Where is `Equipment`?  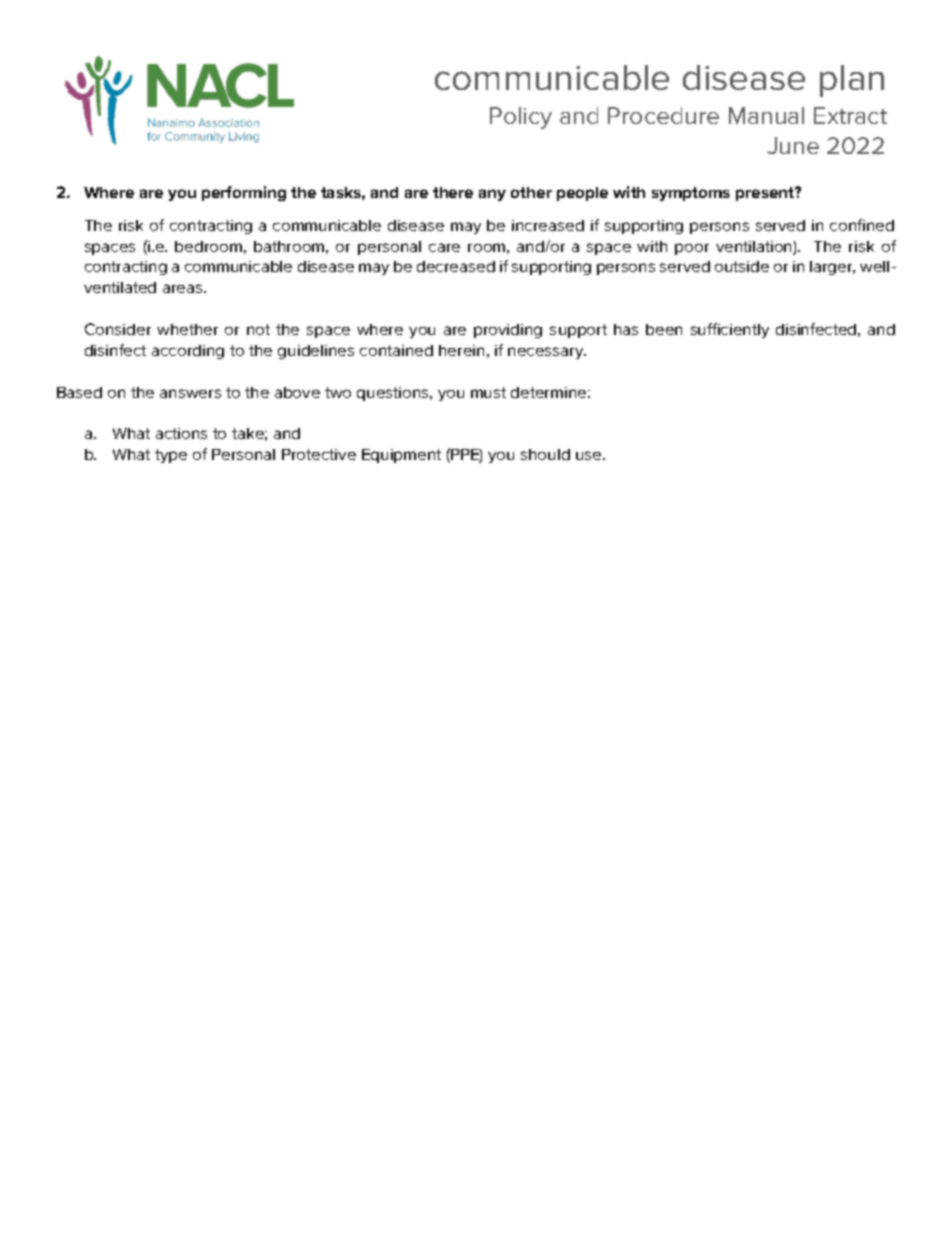 Equipment is located at coordinates (401, 456).
